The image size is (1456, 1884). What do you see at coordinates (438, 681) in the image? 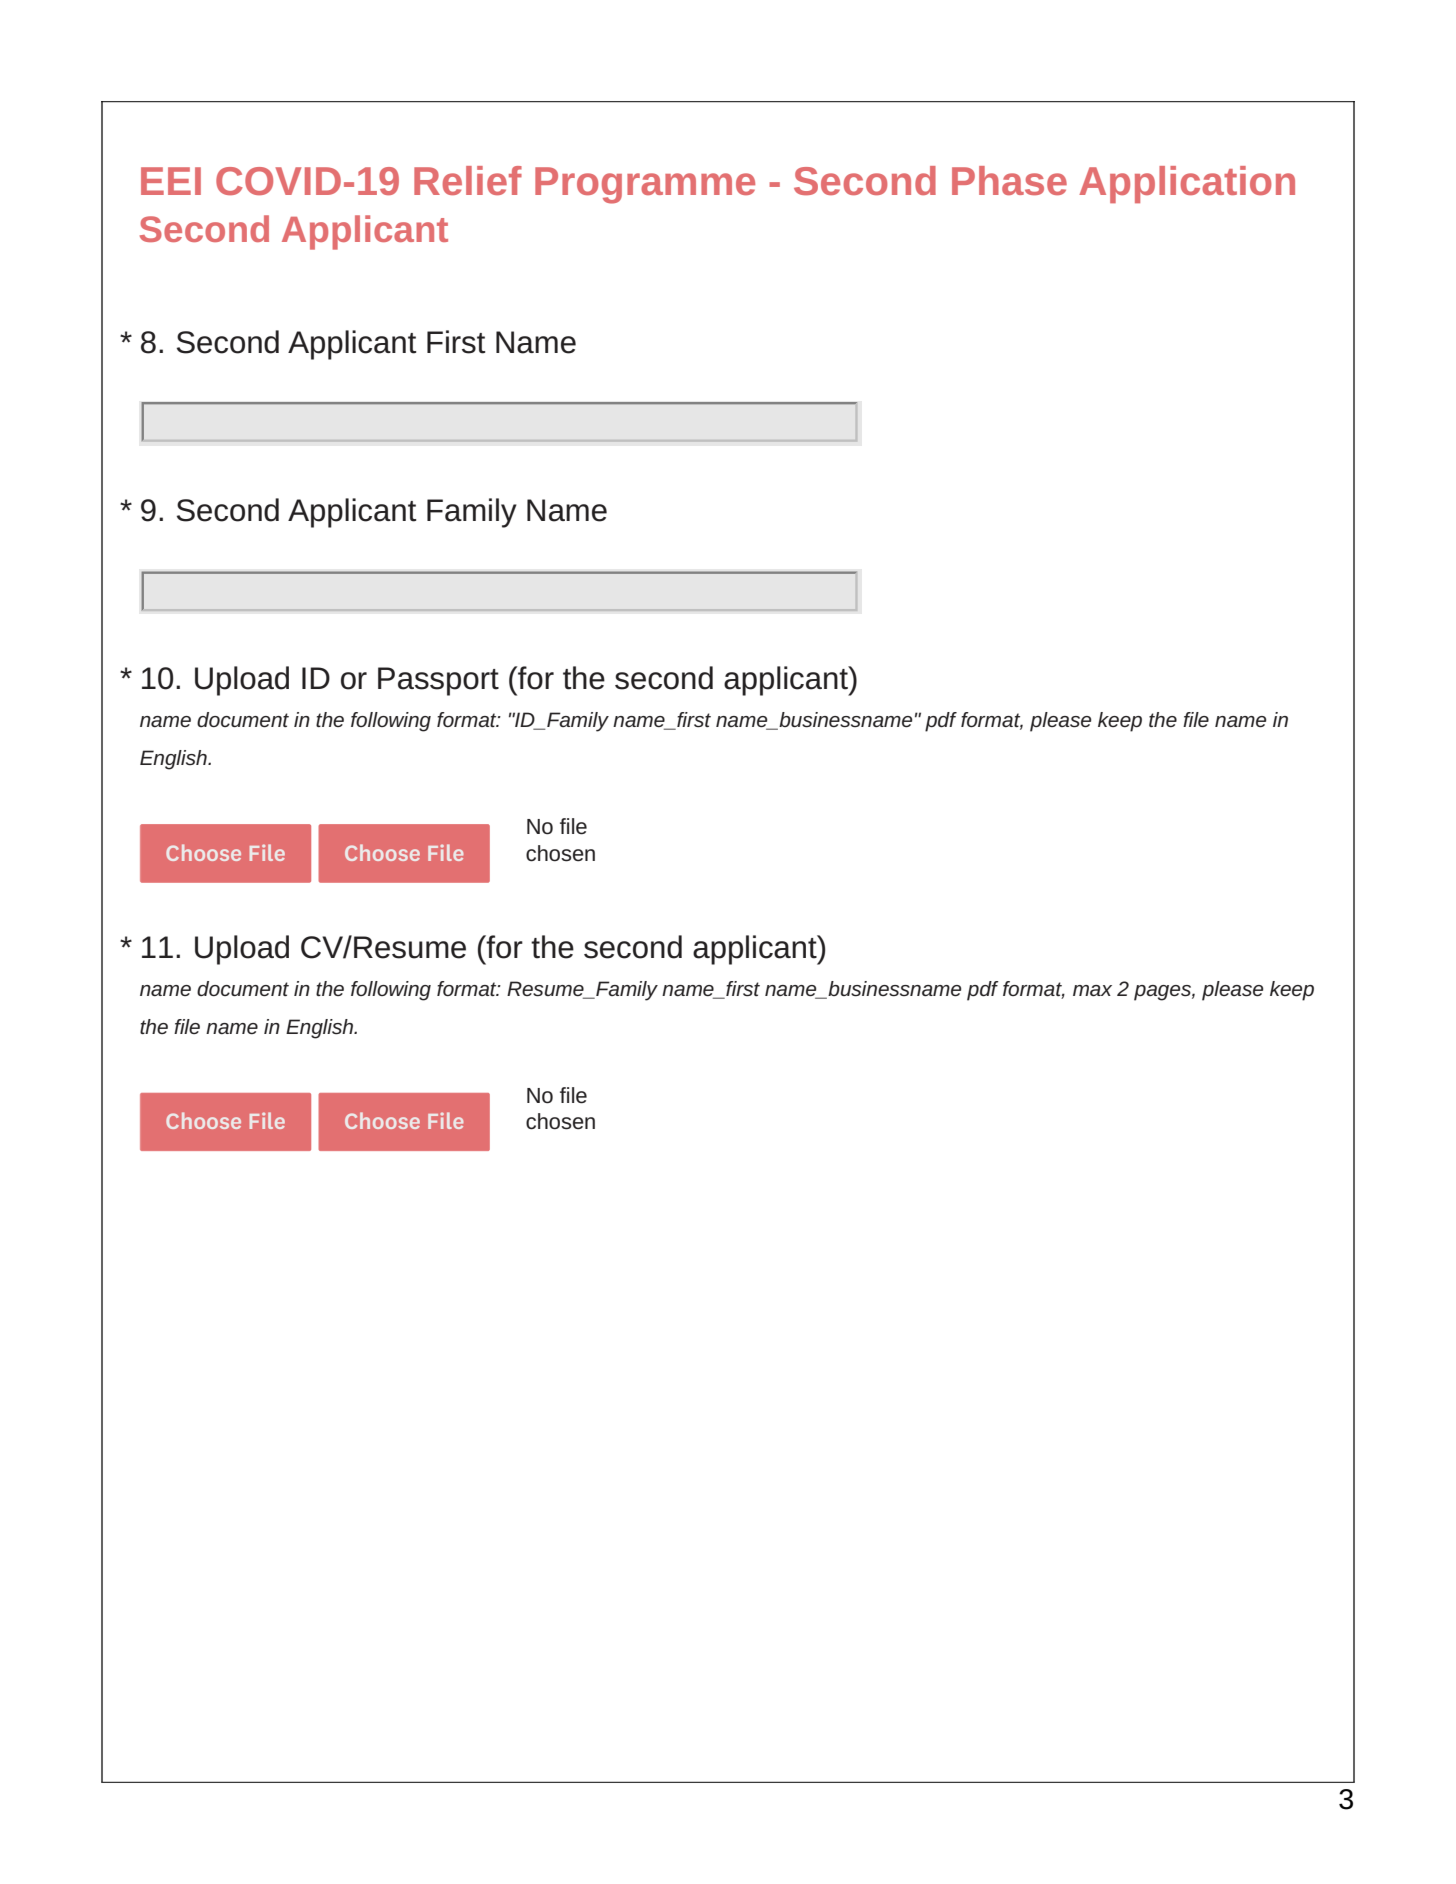
I see `Passport` at bounding box center [438, 681].
